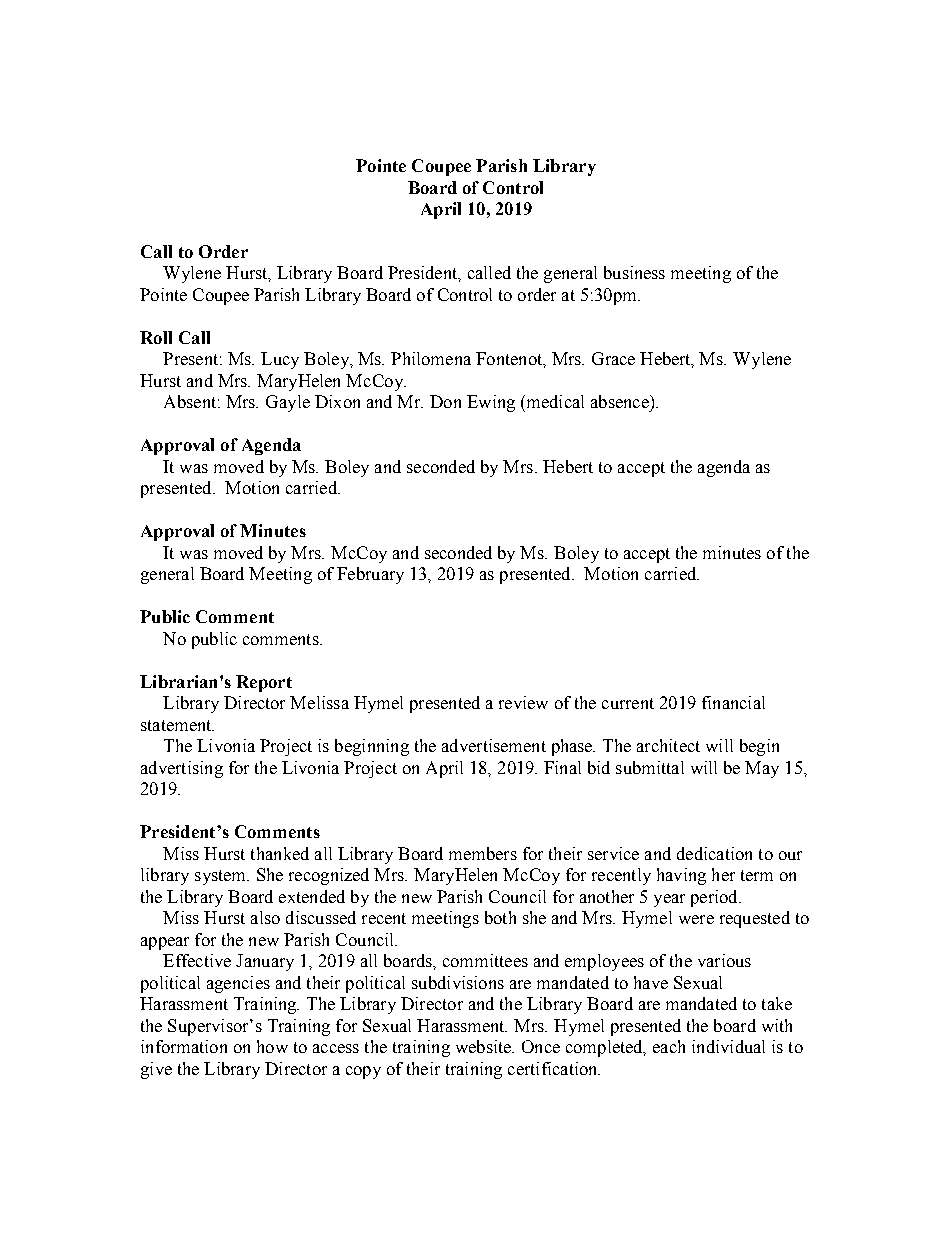 The height and width of the screenshot is (1233, 952). I want to click on website, so click(485, 1046).
